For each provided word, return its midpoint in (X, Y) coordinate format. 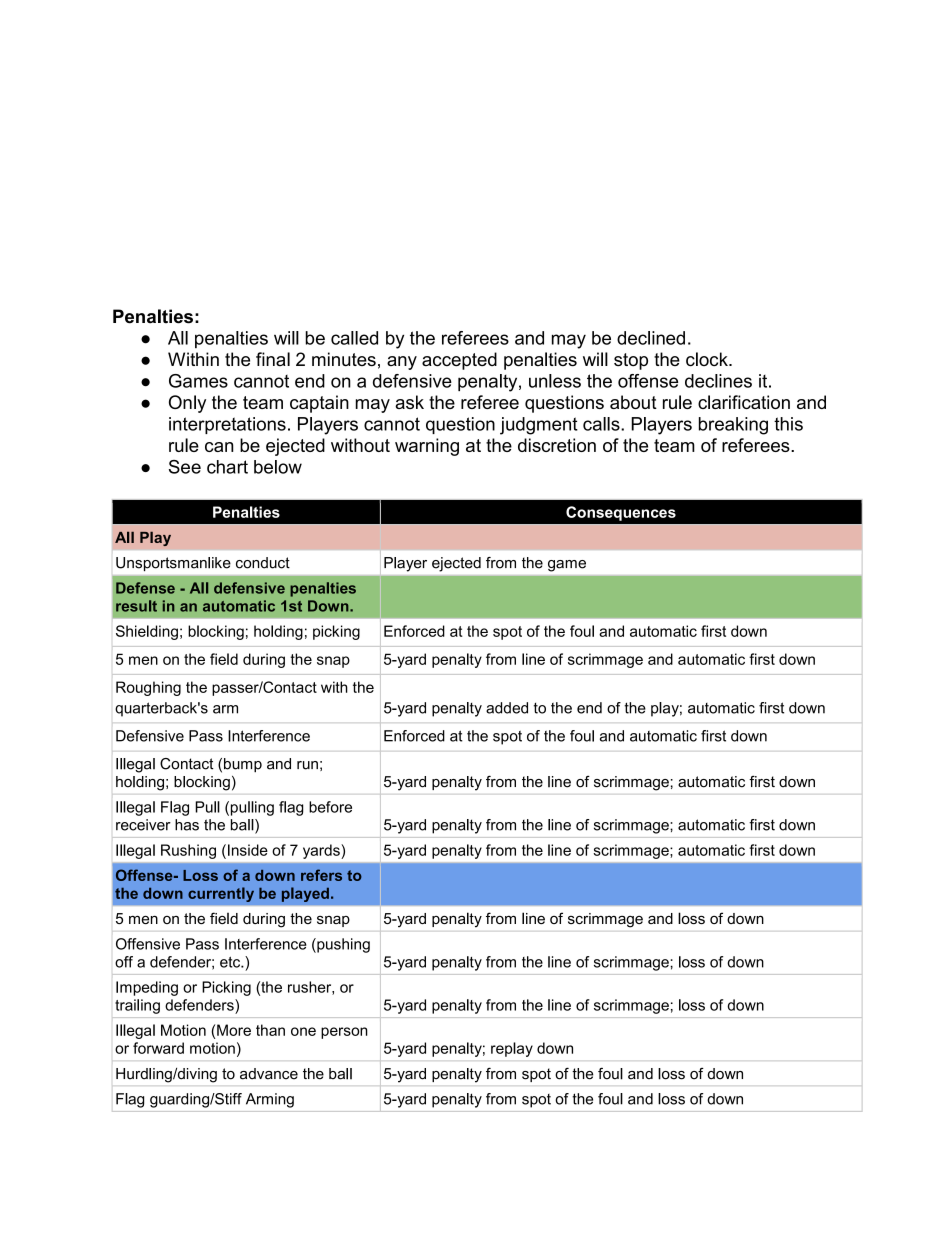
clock (708, 359)
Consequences (621, 513)
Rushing (188, 851)
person (344, 1033)
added (507, 708)
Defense (145, 588)
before (330, 807)
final (273, 359)
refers (321, 875)
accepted (459, 361)
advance (269, 1074)
